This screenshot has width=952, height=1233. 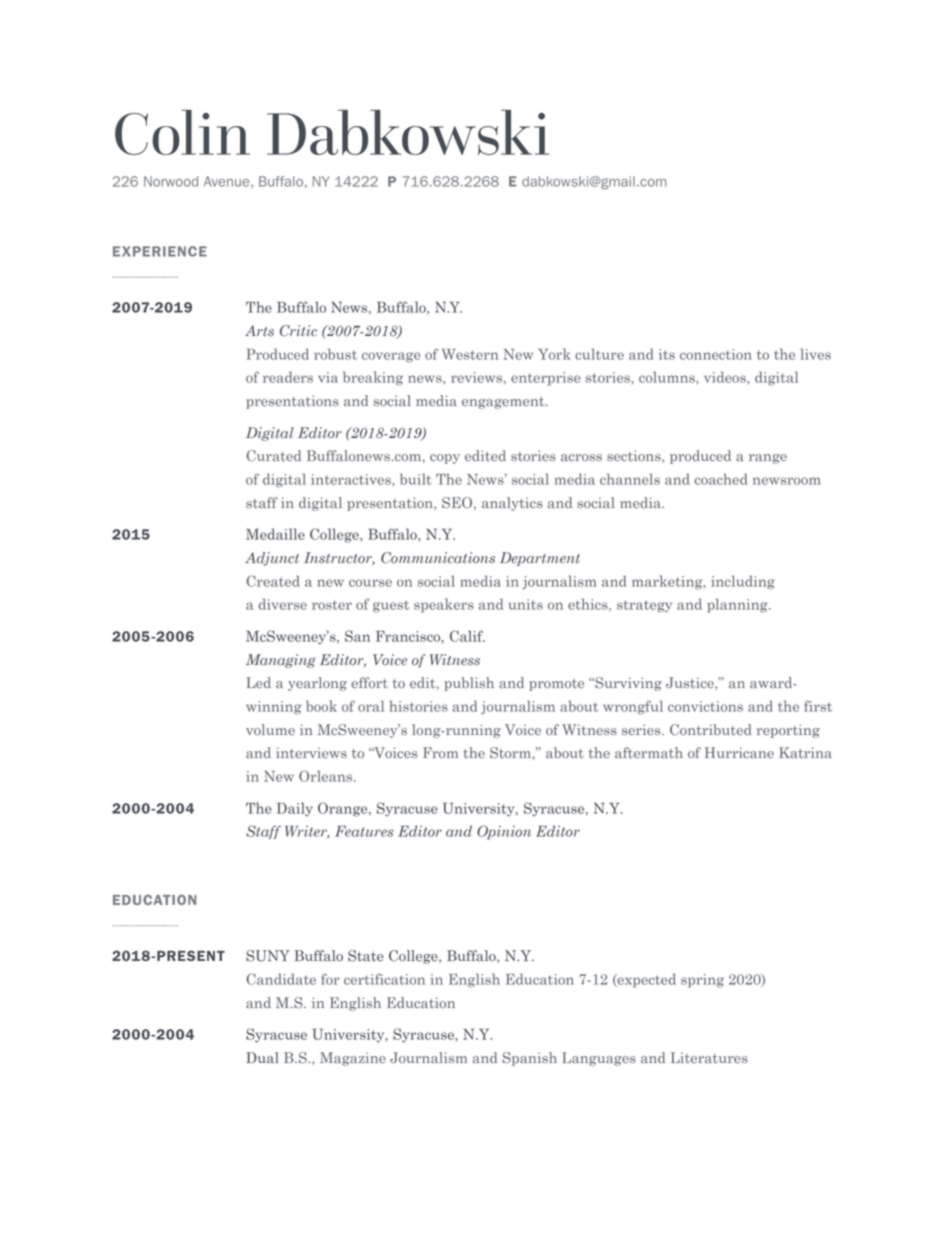 I want to click on Avenue, so click(x=228, y=181).
